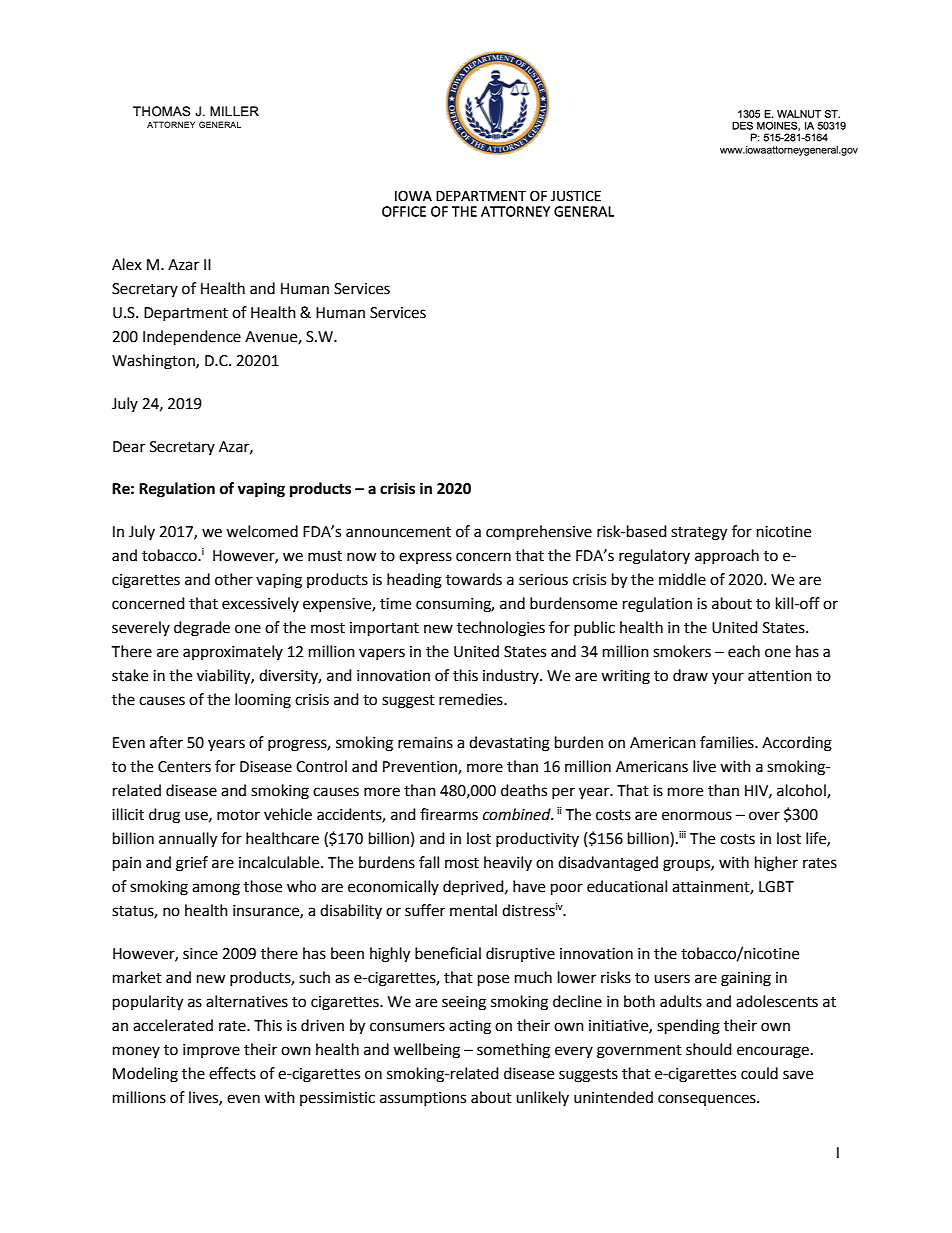 This document has height=1233, width=952. Describe the element at coordinates (697, 816) in the document. I see `enormous` at that location.
